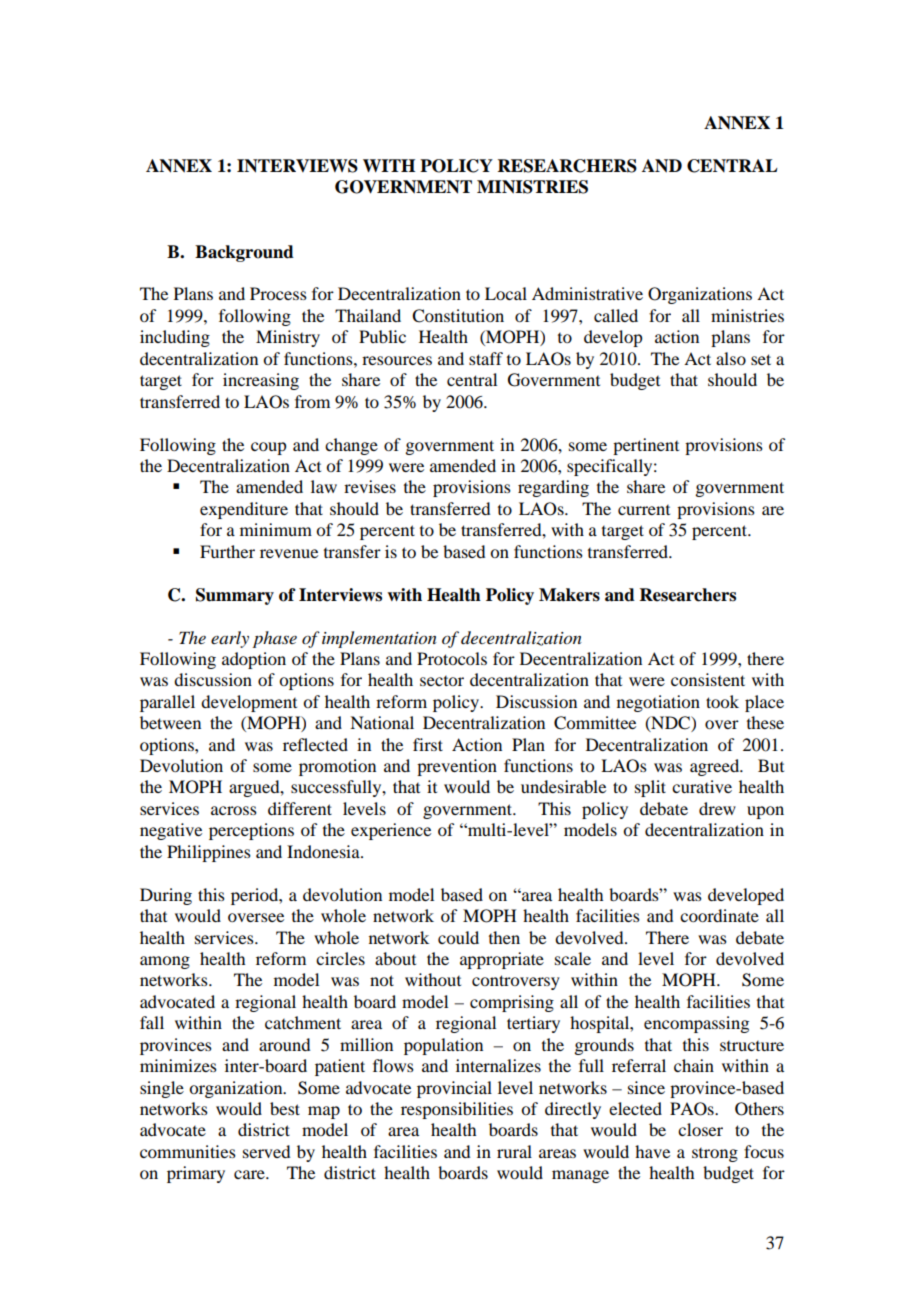 The width and height of the document is (924, 1308). Describe the element at coordinates (717, 808) in the document. I see `drew` at that location.
